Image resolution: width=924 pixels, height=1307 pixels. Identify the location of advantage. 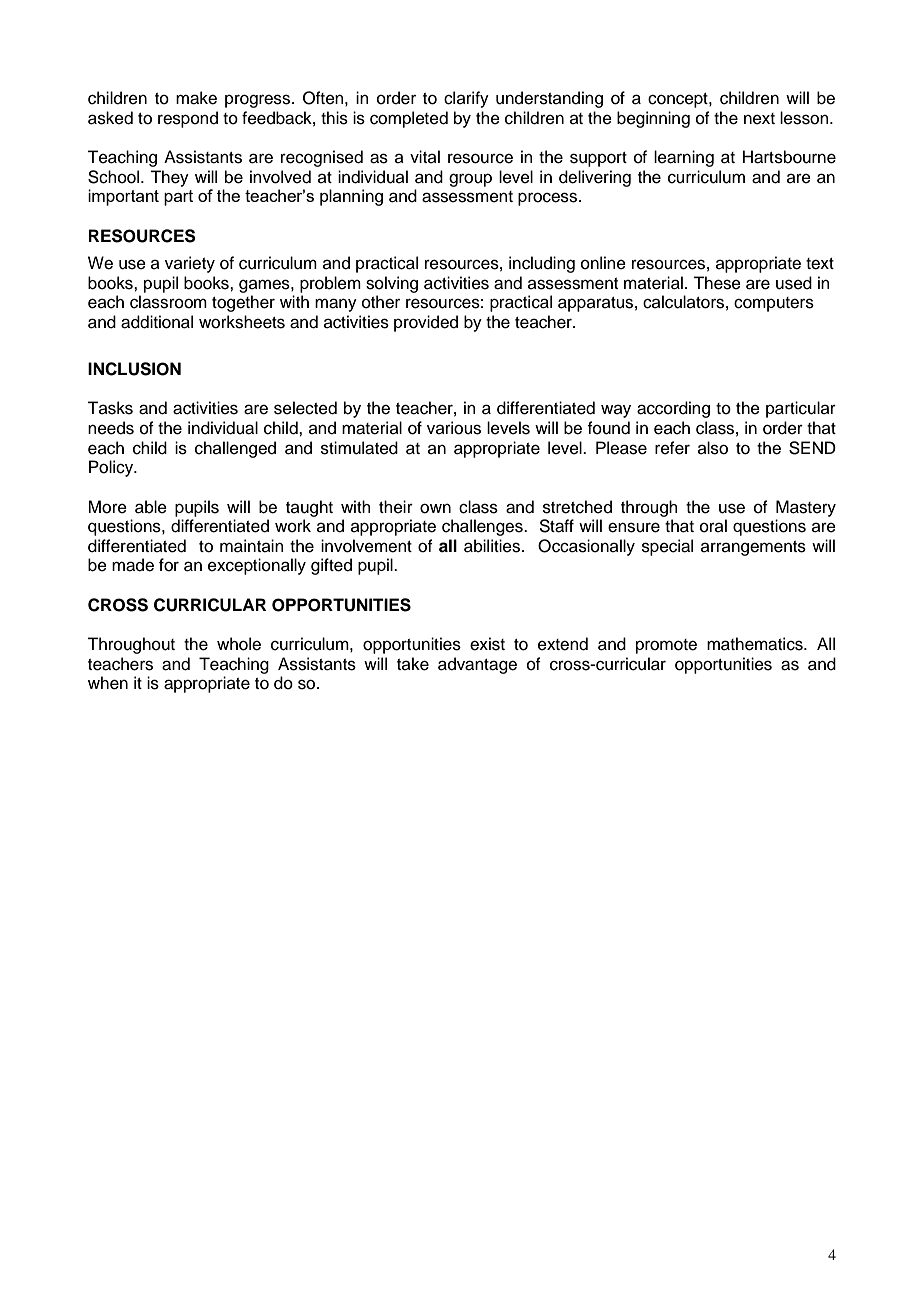
(477, 665).
